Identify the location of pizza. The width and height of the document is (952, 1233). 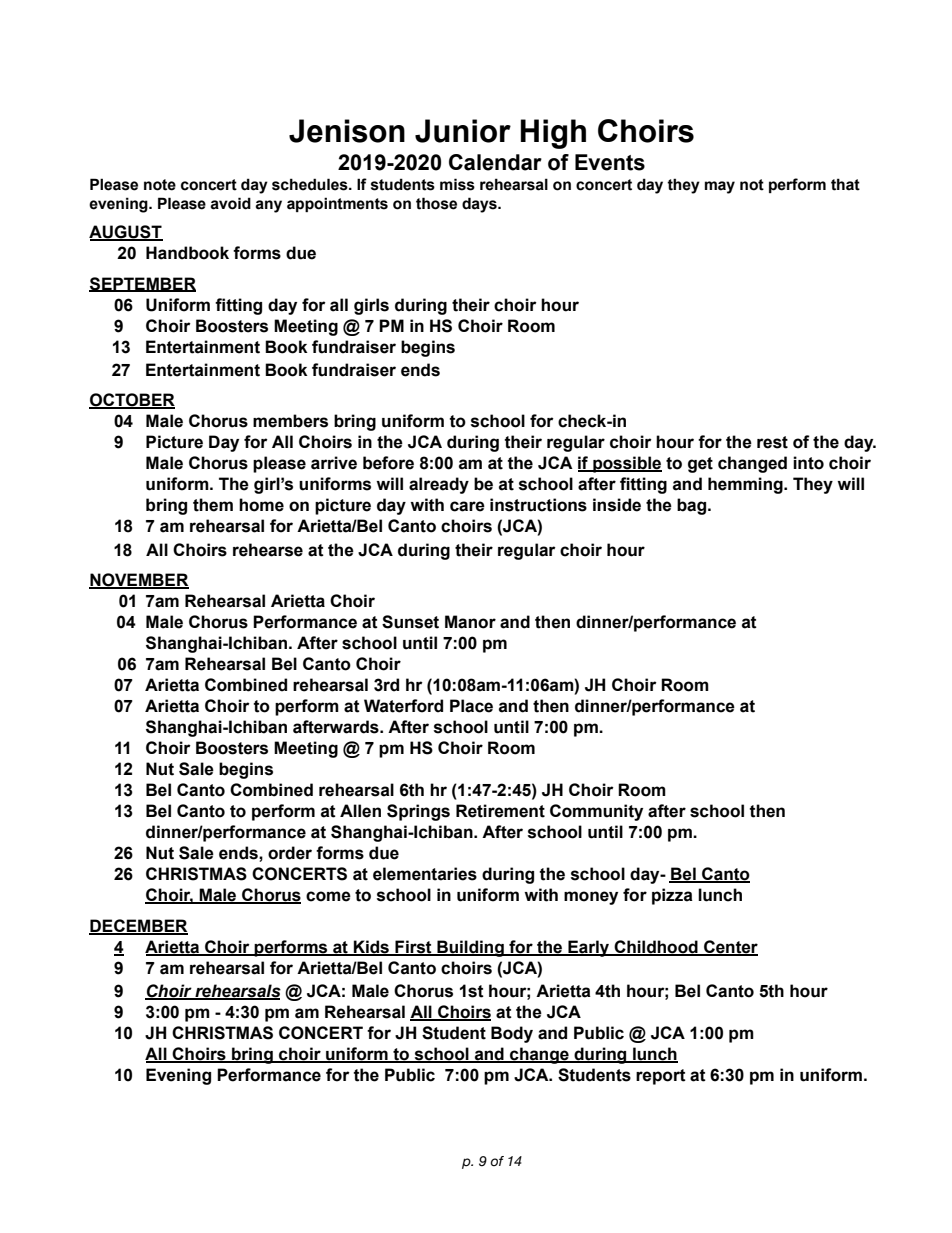
(672, 896).
